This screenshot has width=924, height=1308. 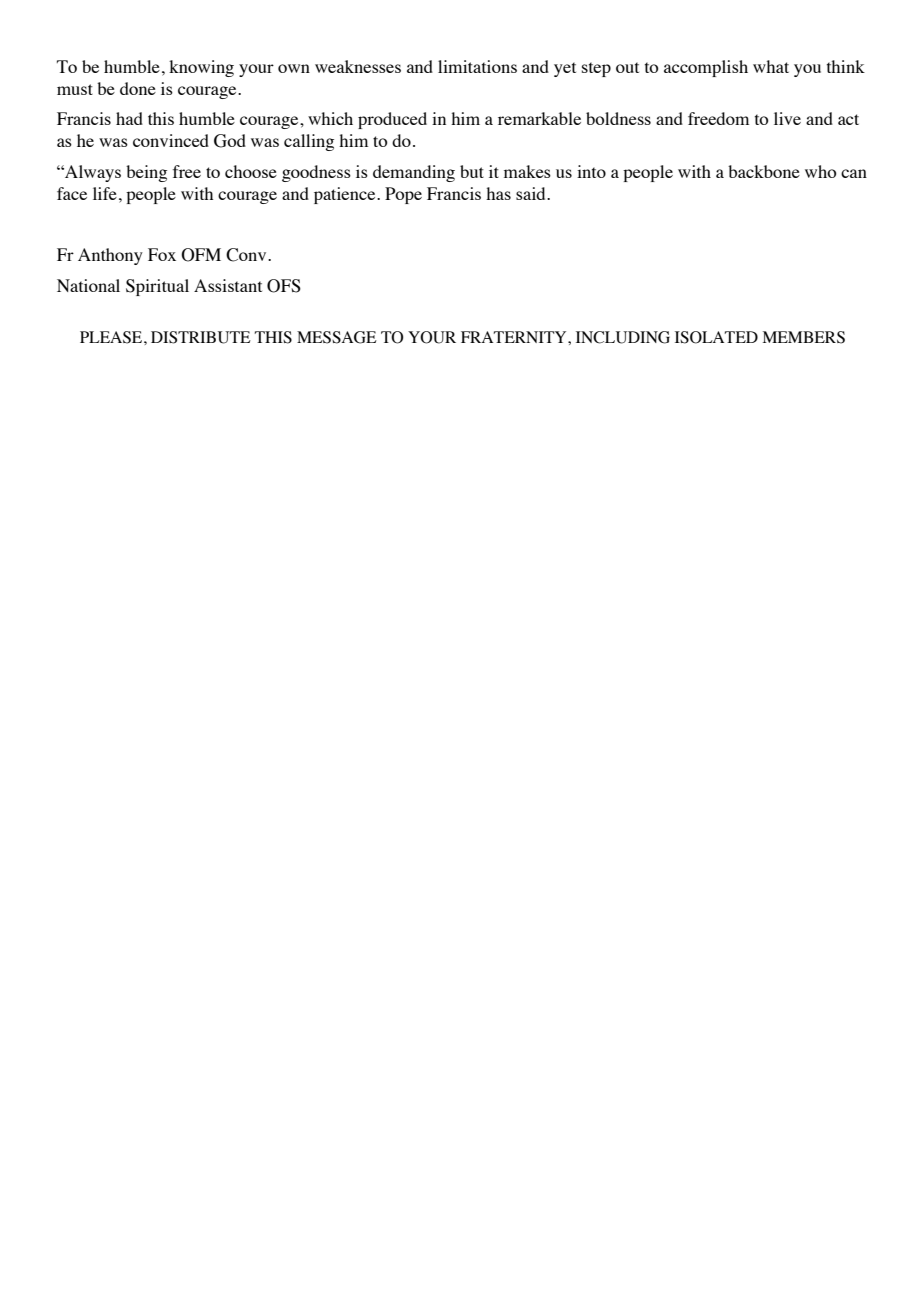 What do you see at coordinates (105, 193) in the screenshot?
I see `life` at bounding box center [105, 193].
